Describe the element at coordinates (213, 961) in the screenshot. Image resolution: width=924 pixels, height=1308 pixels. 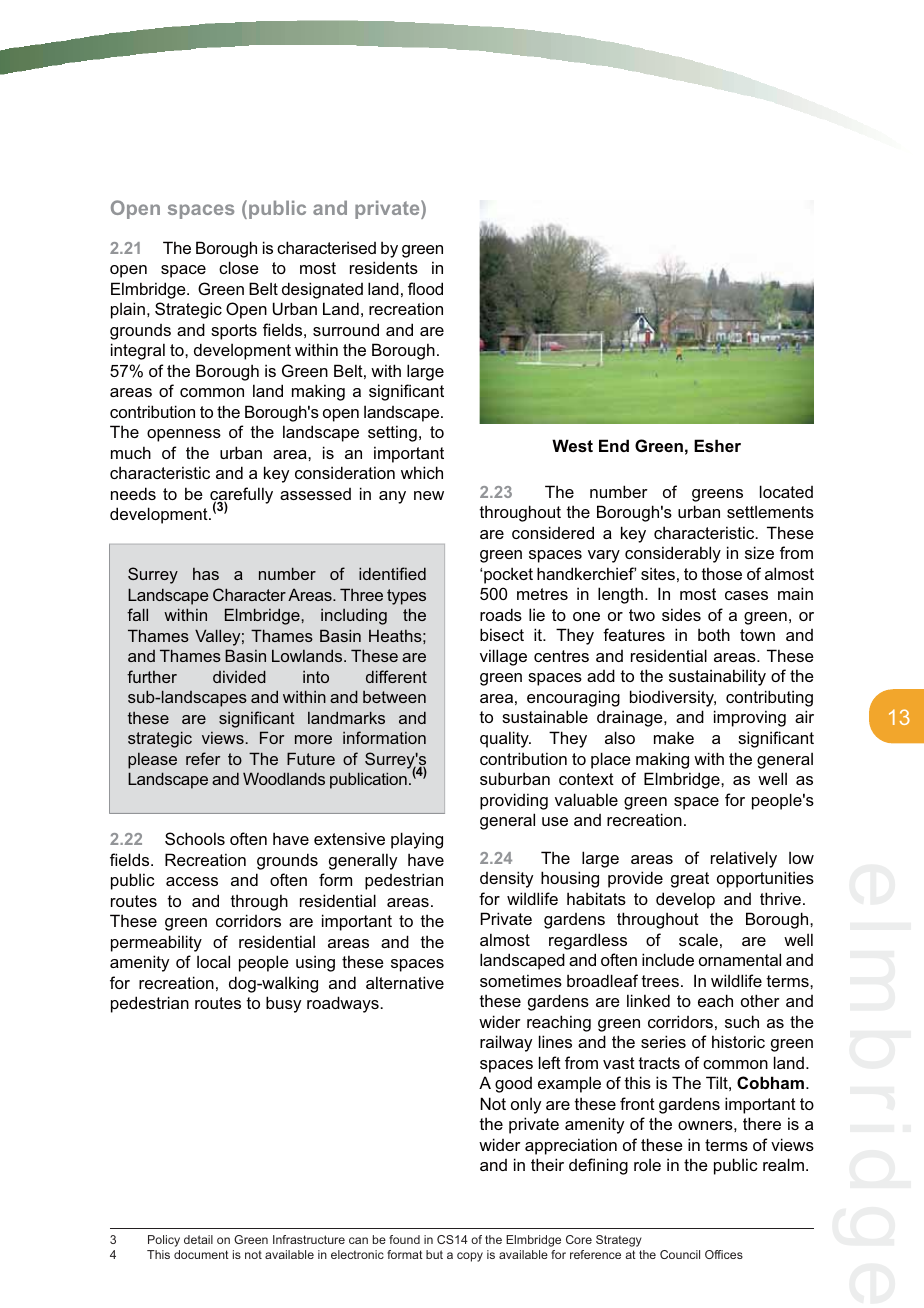
I see `local` at that location.
